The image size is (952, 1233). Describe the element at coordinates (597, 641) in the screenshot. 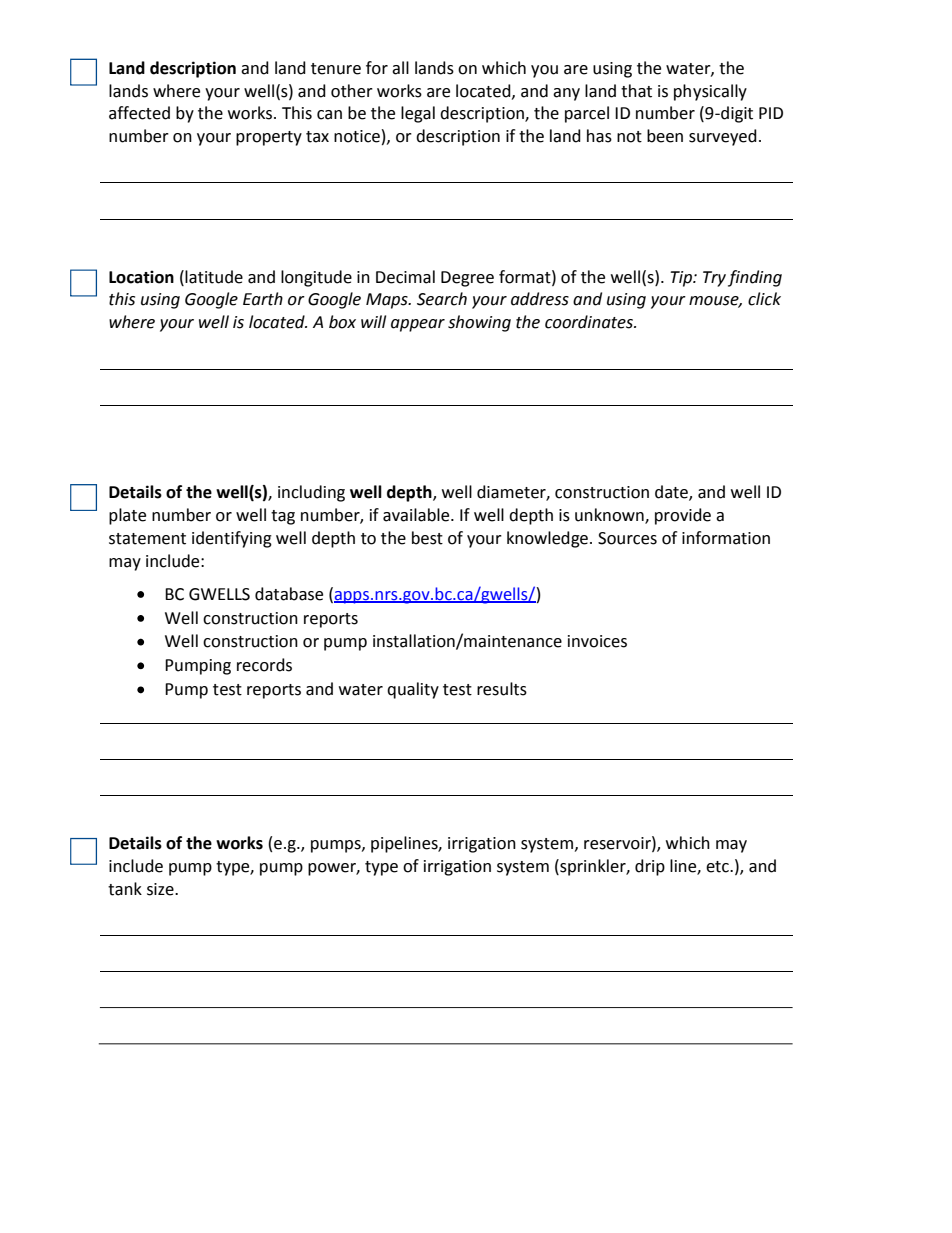

I see `invoices` at that location.
